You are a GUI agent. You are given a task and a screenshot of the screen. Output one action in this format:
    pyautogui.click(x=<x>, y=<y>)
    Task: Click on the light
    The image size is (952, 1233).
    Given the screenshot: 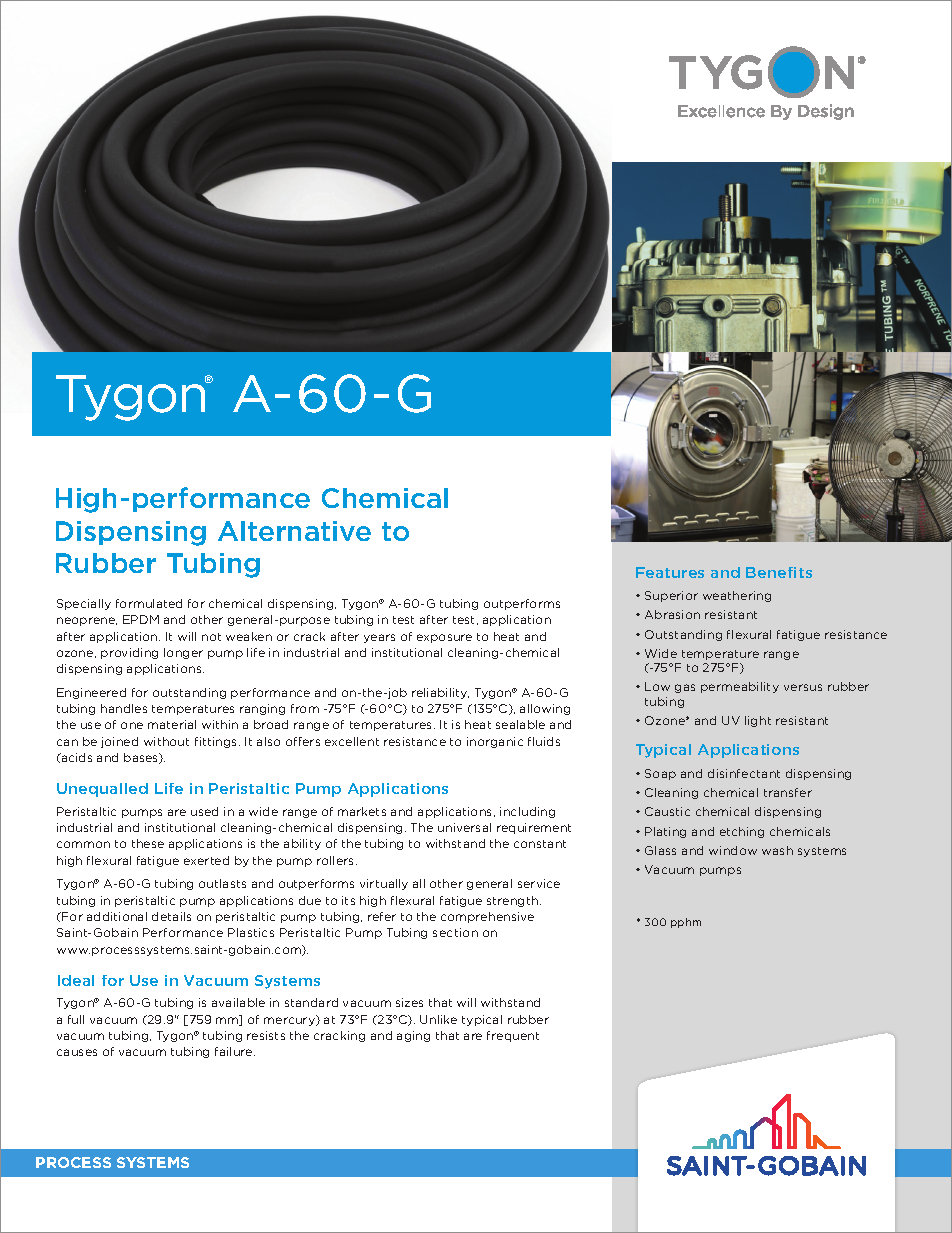 What is the action you would take?
    pyautogui.click(x=758, y=721)
